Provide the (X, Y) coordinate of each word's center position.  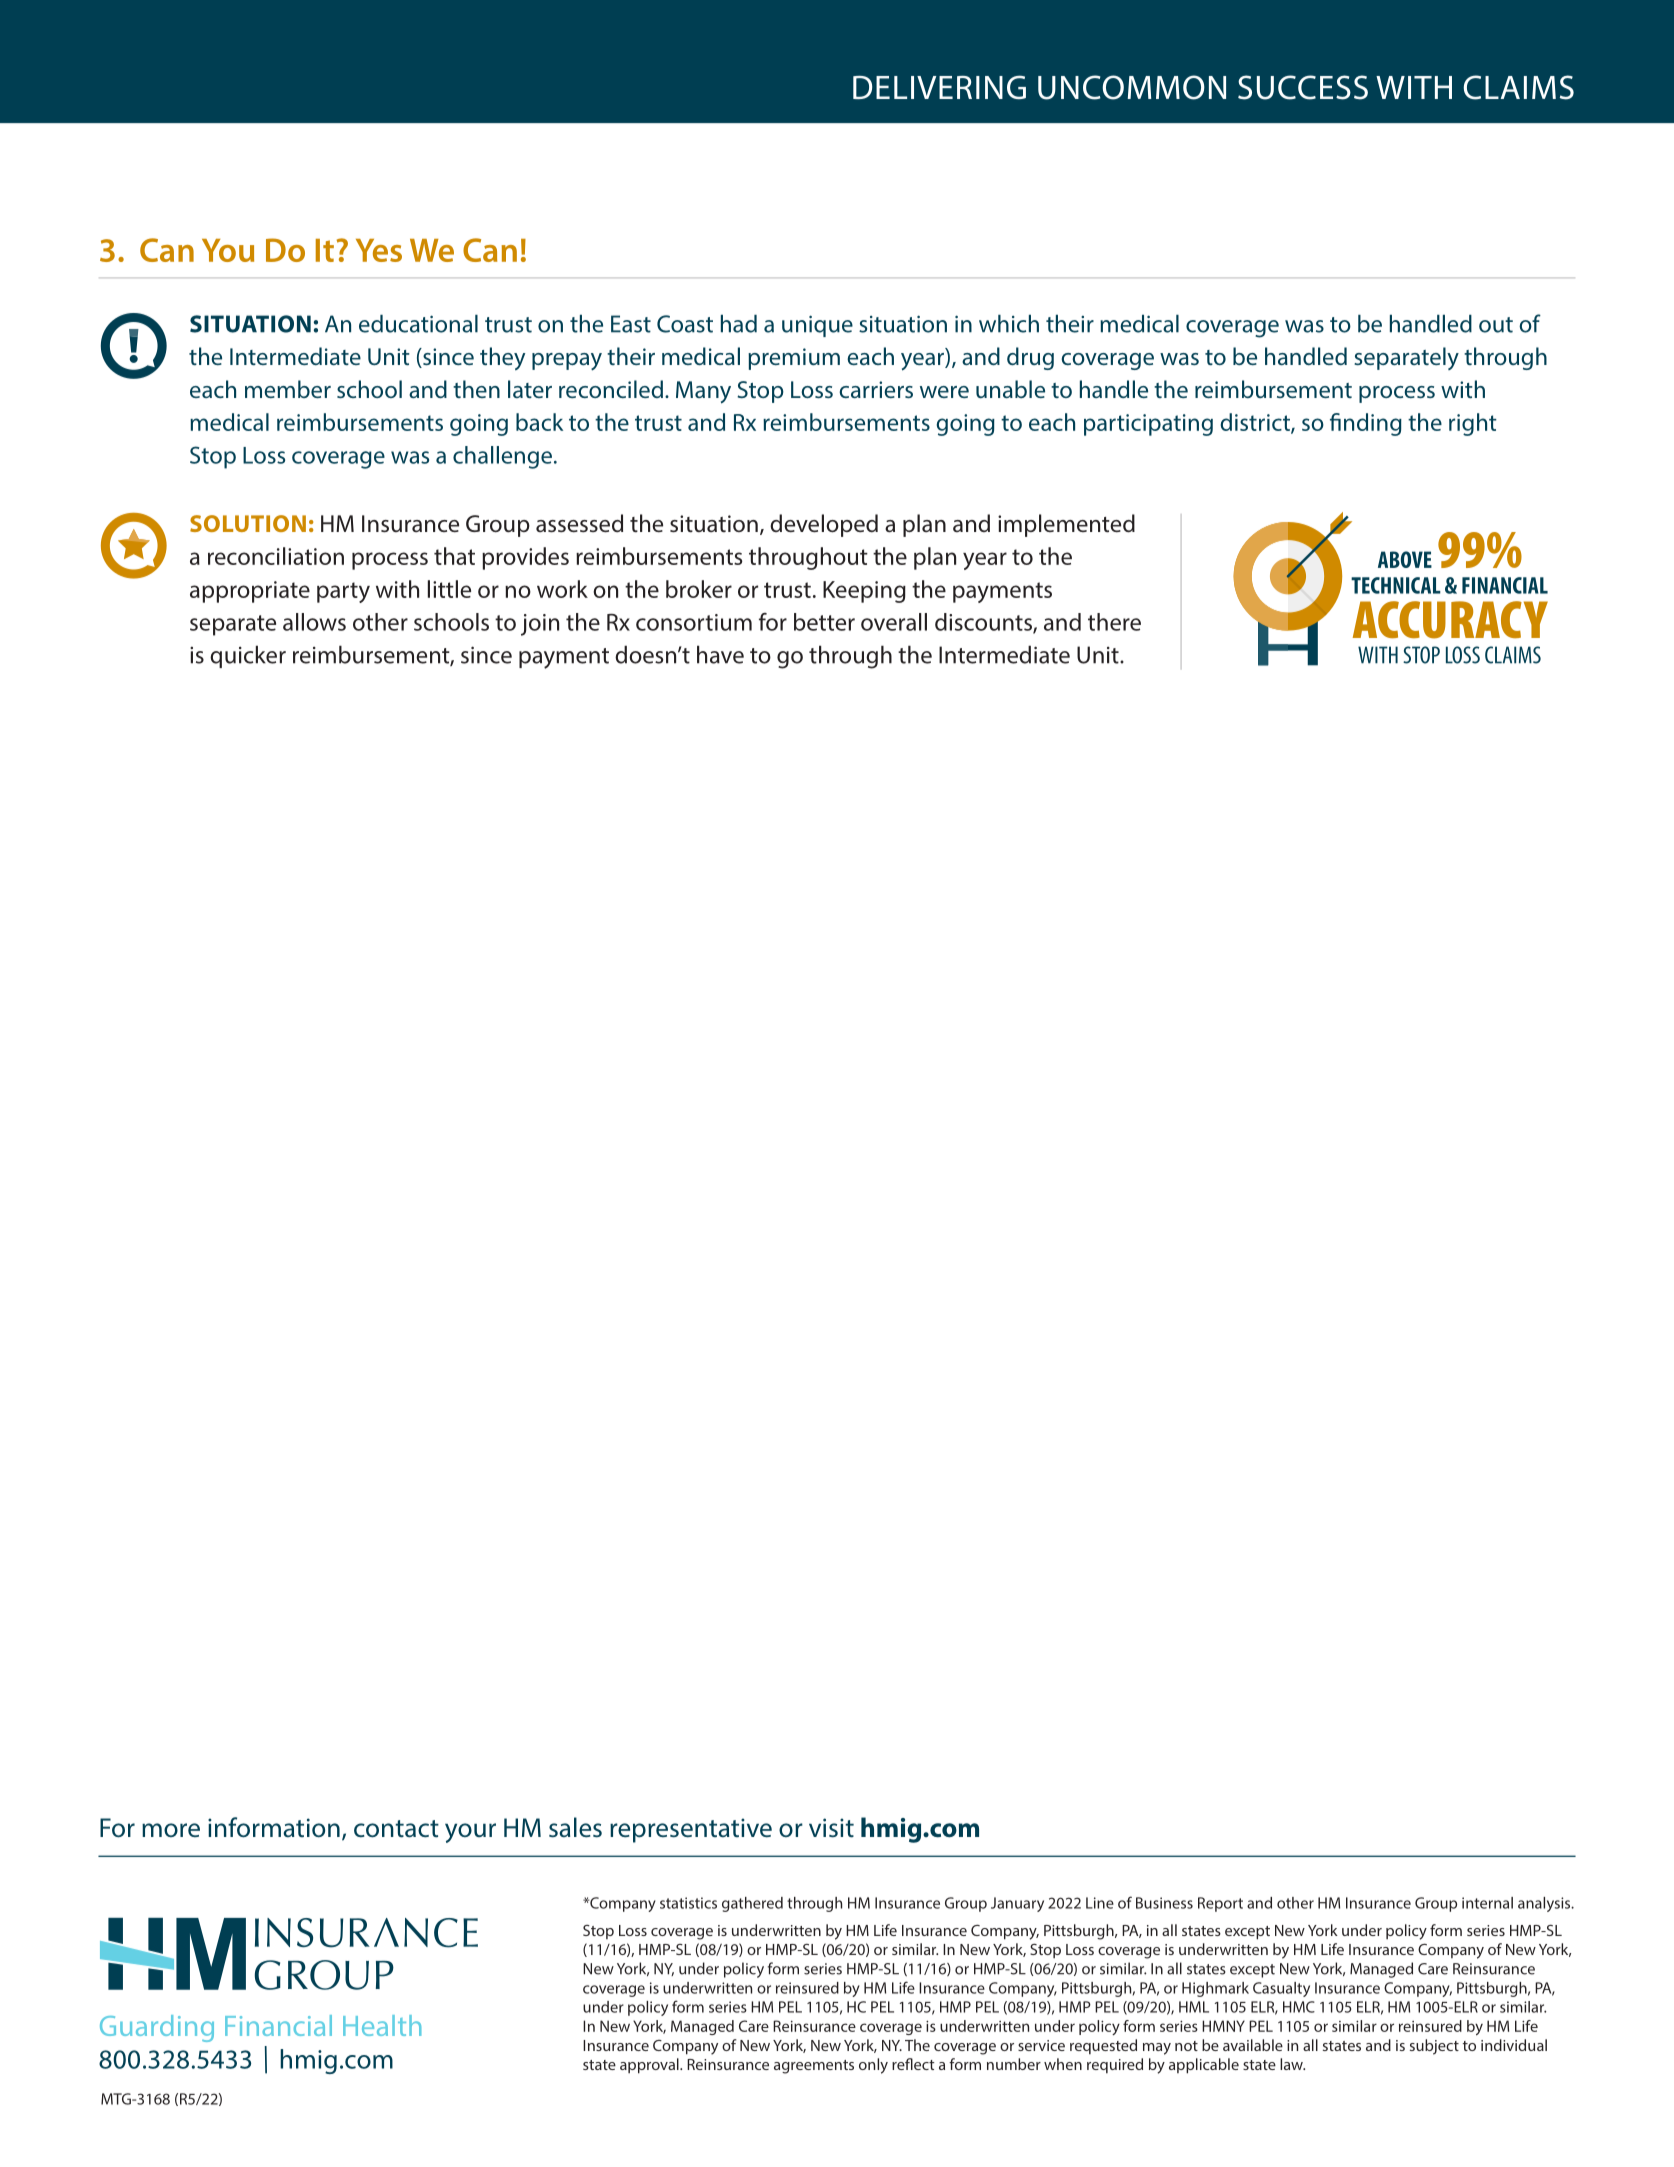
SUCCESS (1303, 87)
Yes (379, 250)
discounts (984, 623)
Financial (278, 2025)
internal (1487, 1903)
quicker (248, 656)
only (873, 2066)
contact (396, 1829)
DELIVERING (939, 87)
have (720, 654)
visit (831, 1828)
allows (314, 622)
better (824, 622)
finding (1366, 424)
